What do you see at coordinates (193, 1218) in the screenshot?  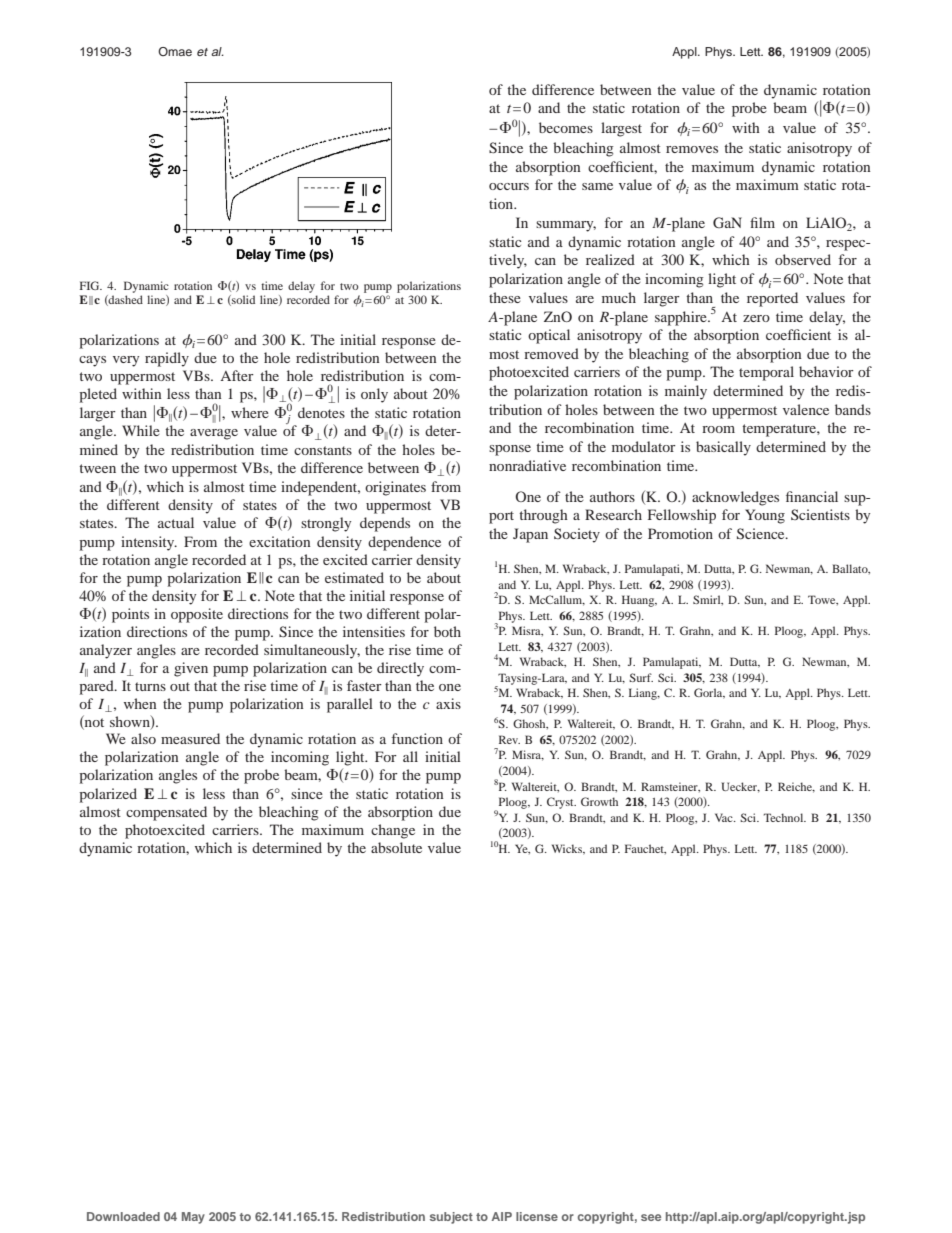 I see `May` at bounding box center [193, 1218].
